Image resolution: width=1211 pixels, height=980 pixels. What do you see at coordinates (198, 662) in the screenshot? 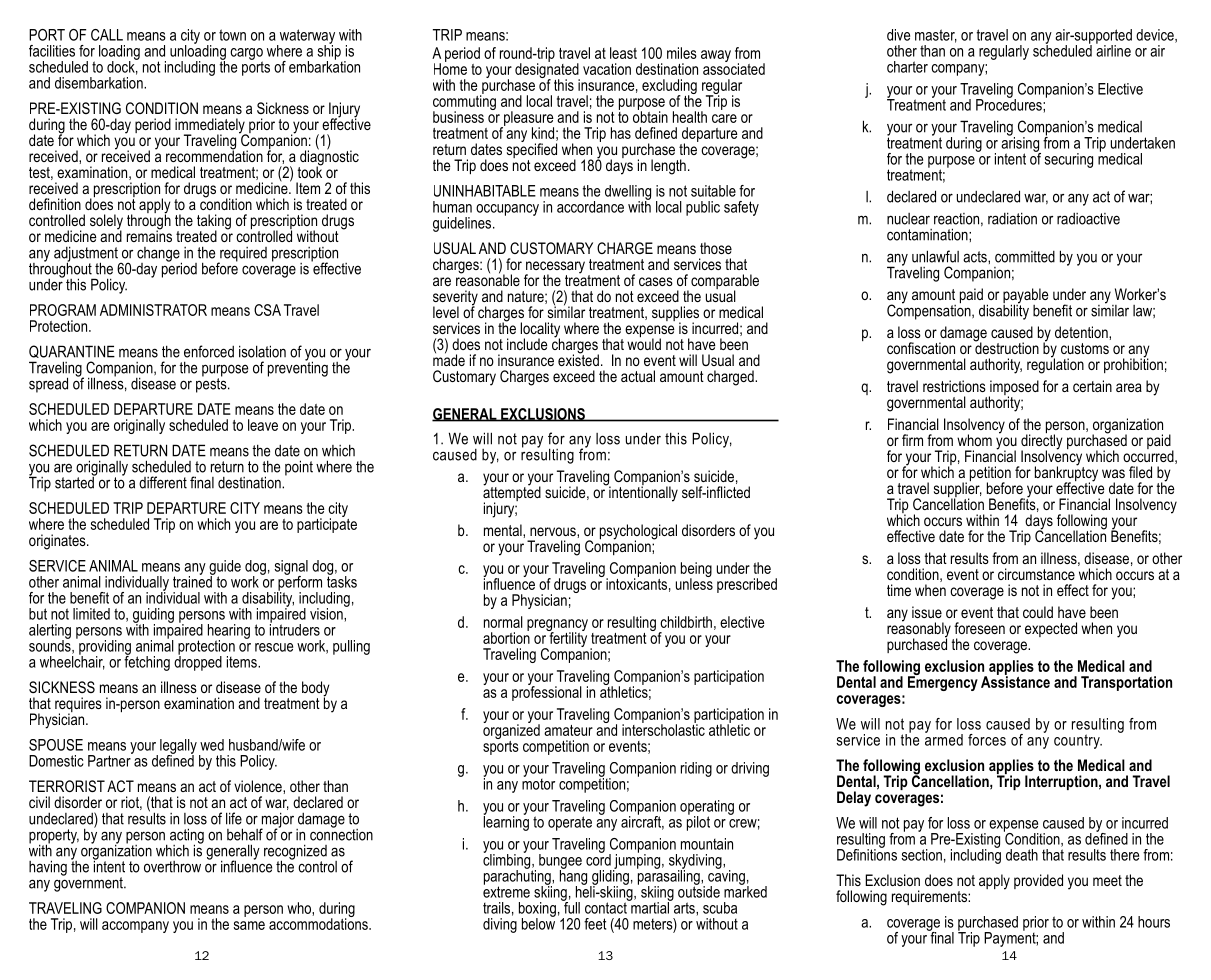
I see `dropped` at bounding box center [198, 662].
